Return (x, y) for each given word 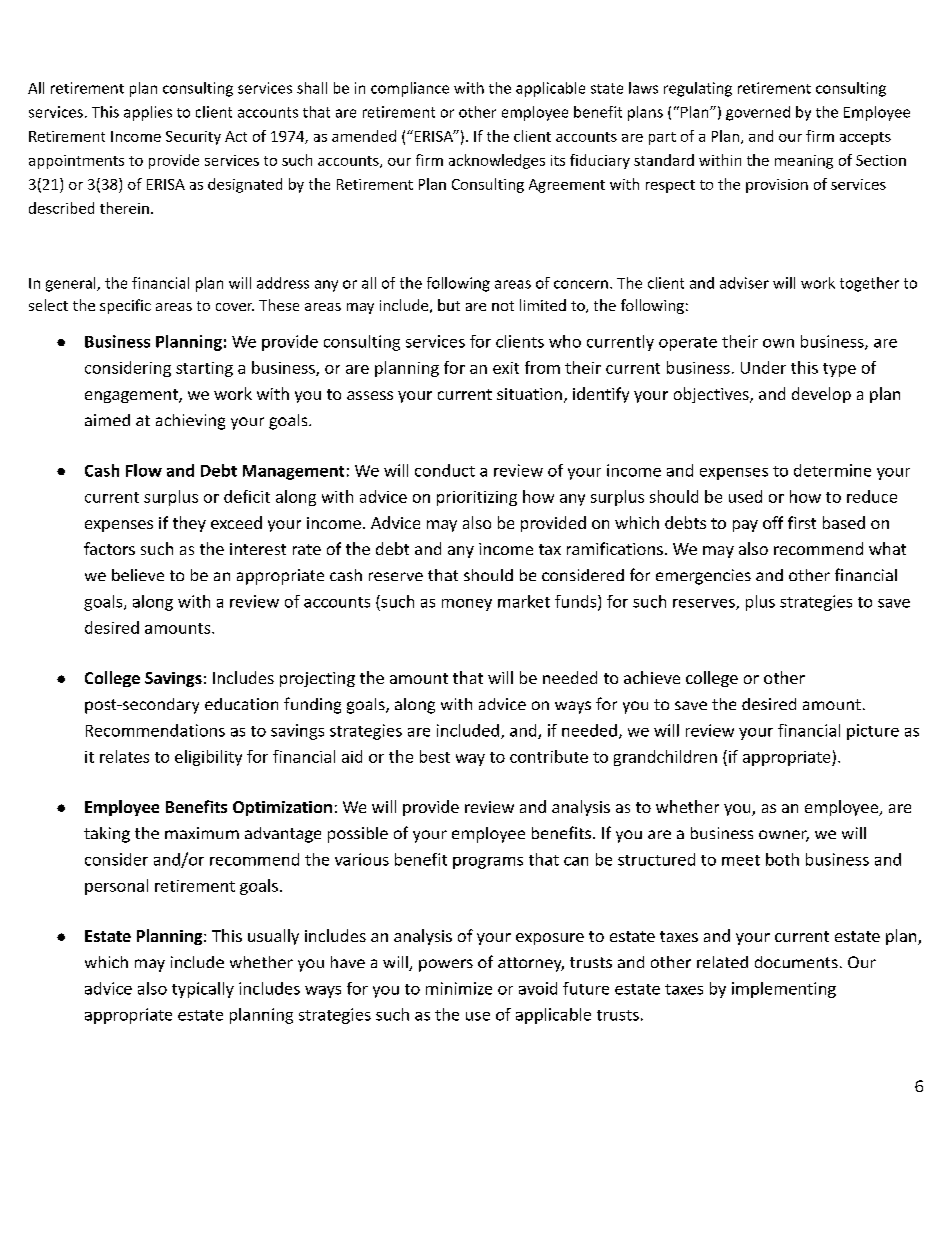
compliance (410, 89)
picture (873, 732)
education (241, 704)
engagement (132, 396)
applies (148, 113)
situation (529, 394)
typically (203, 990)
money (467, 605)
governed (758, 113)
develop (821, 395)
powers (446, 965)
